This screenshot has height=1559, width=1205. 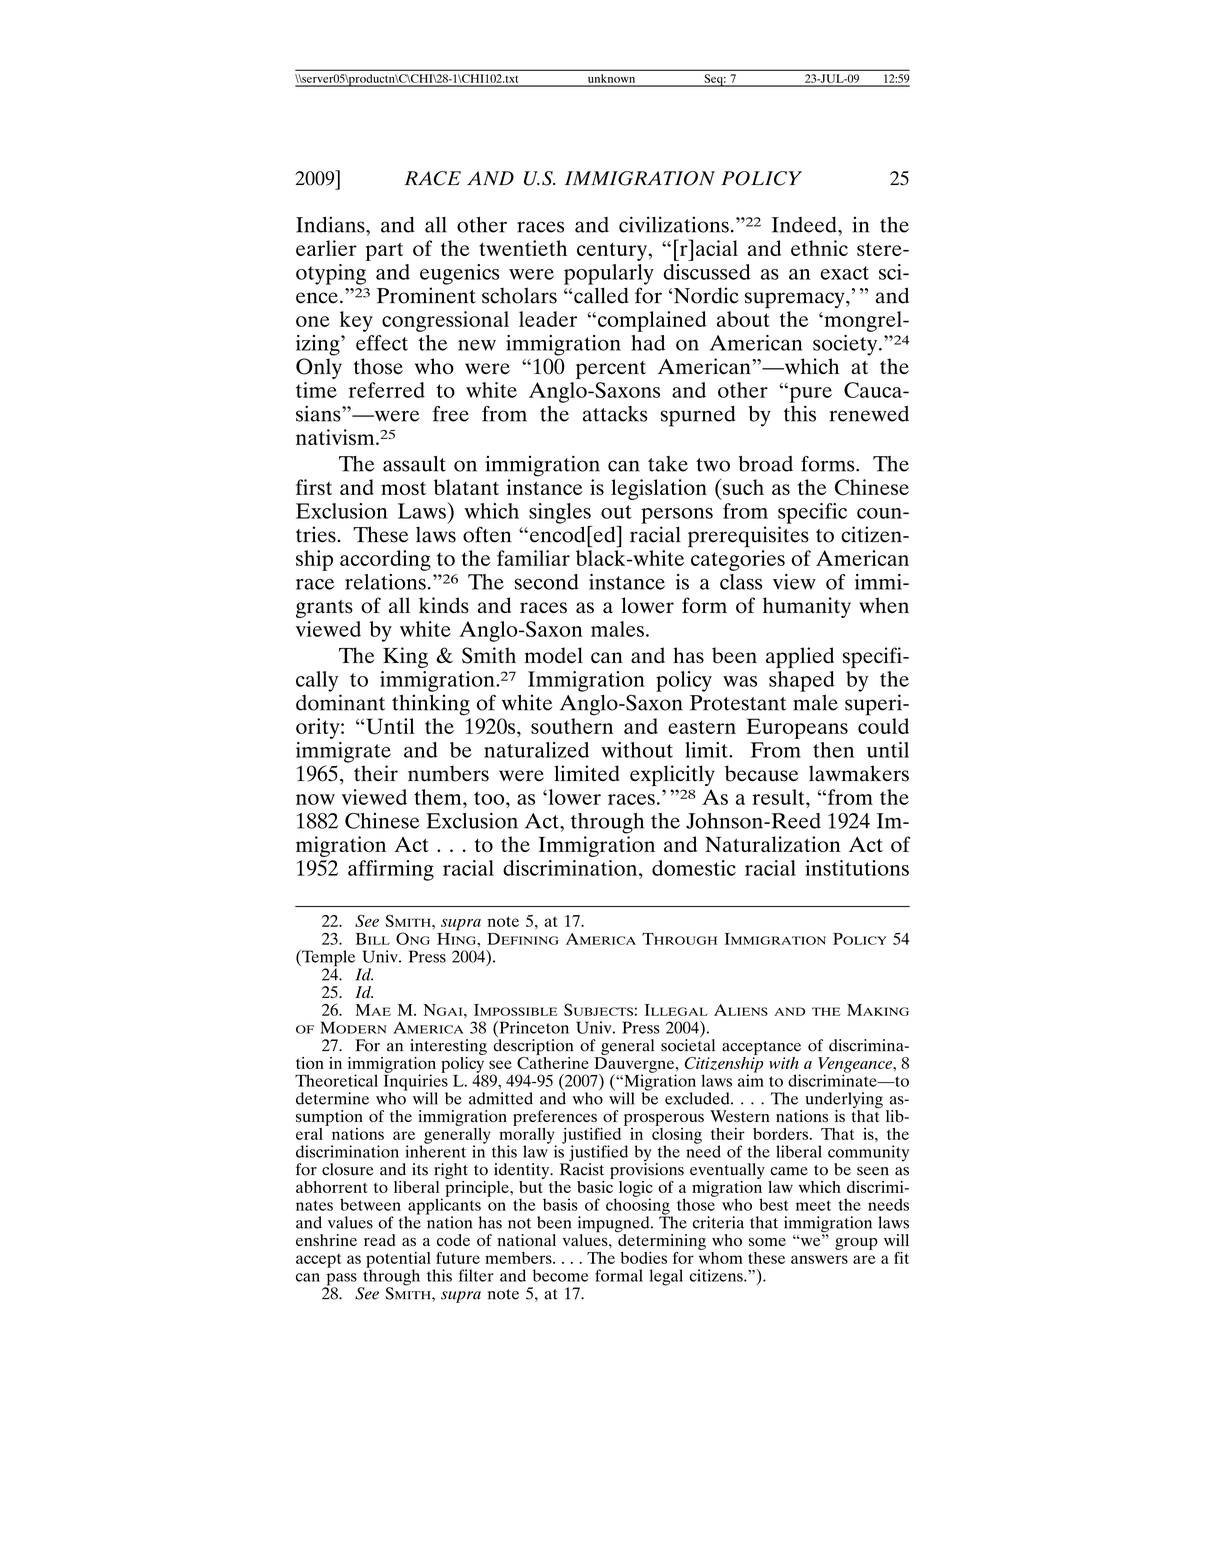 What do you see at coordinates (765, 464) in the screenshot?
I see `broad` at bounding box center [765, 464].
